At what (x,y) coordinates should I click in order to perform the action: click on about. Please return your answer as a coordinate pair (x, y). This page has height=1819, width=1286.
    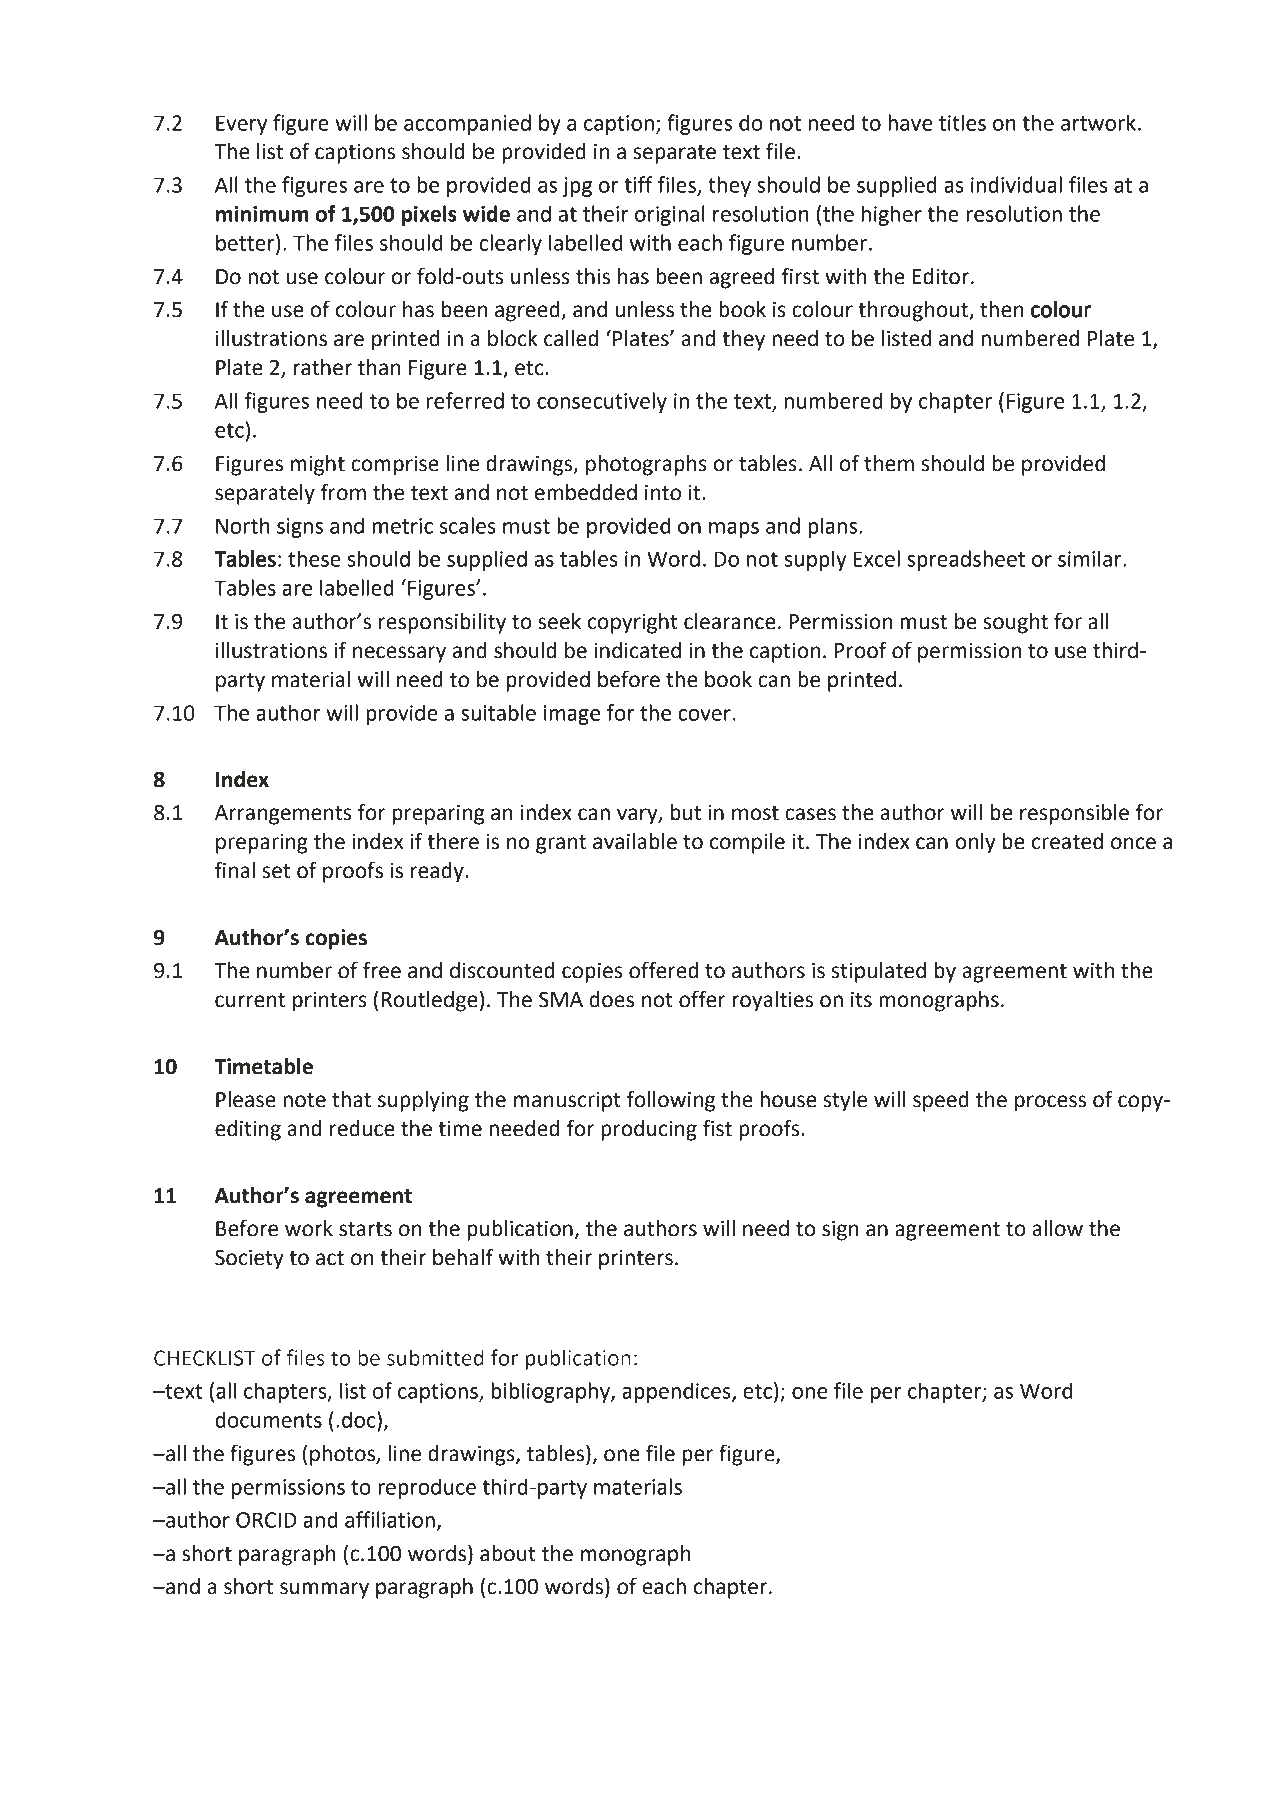
    Looking at the image, I should click on (508, 1553).
